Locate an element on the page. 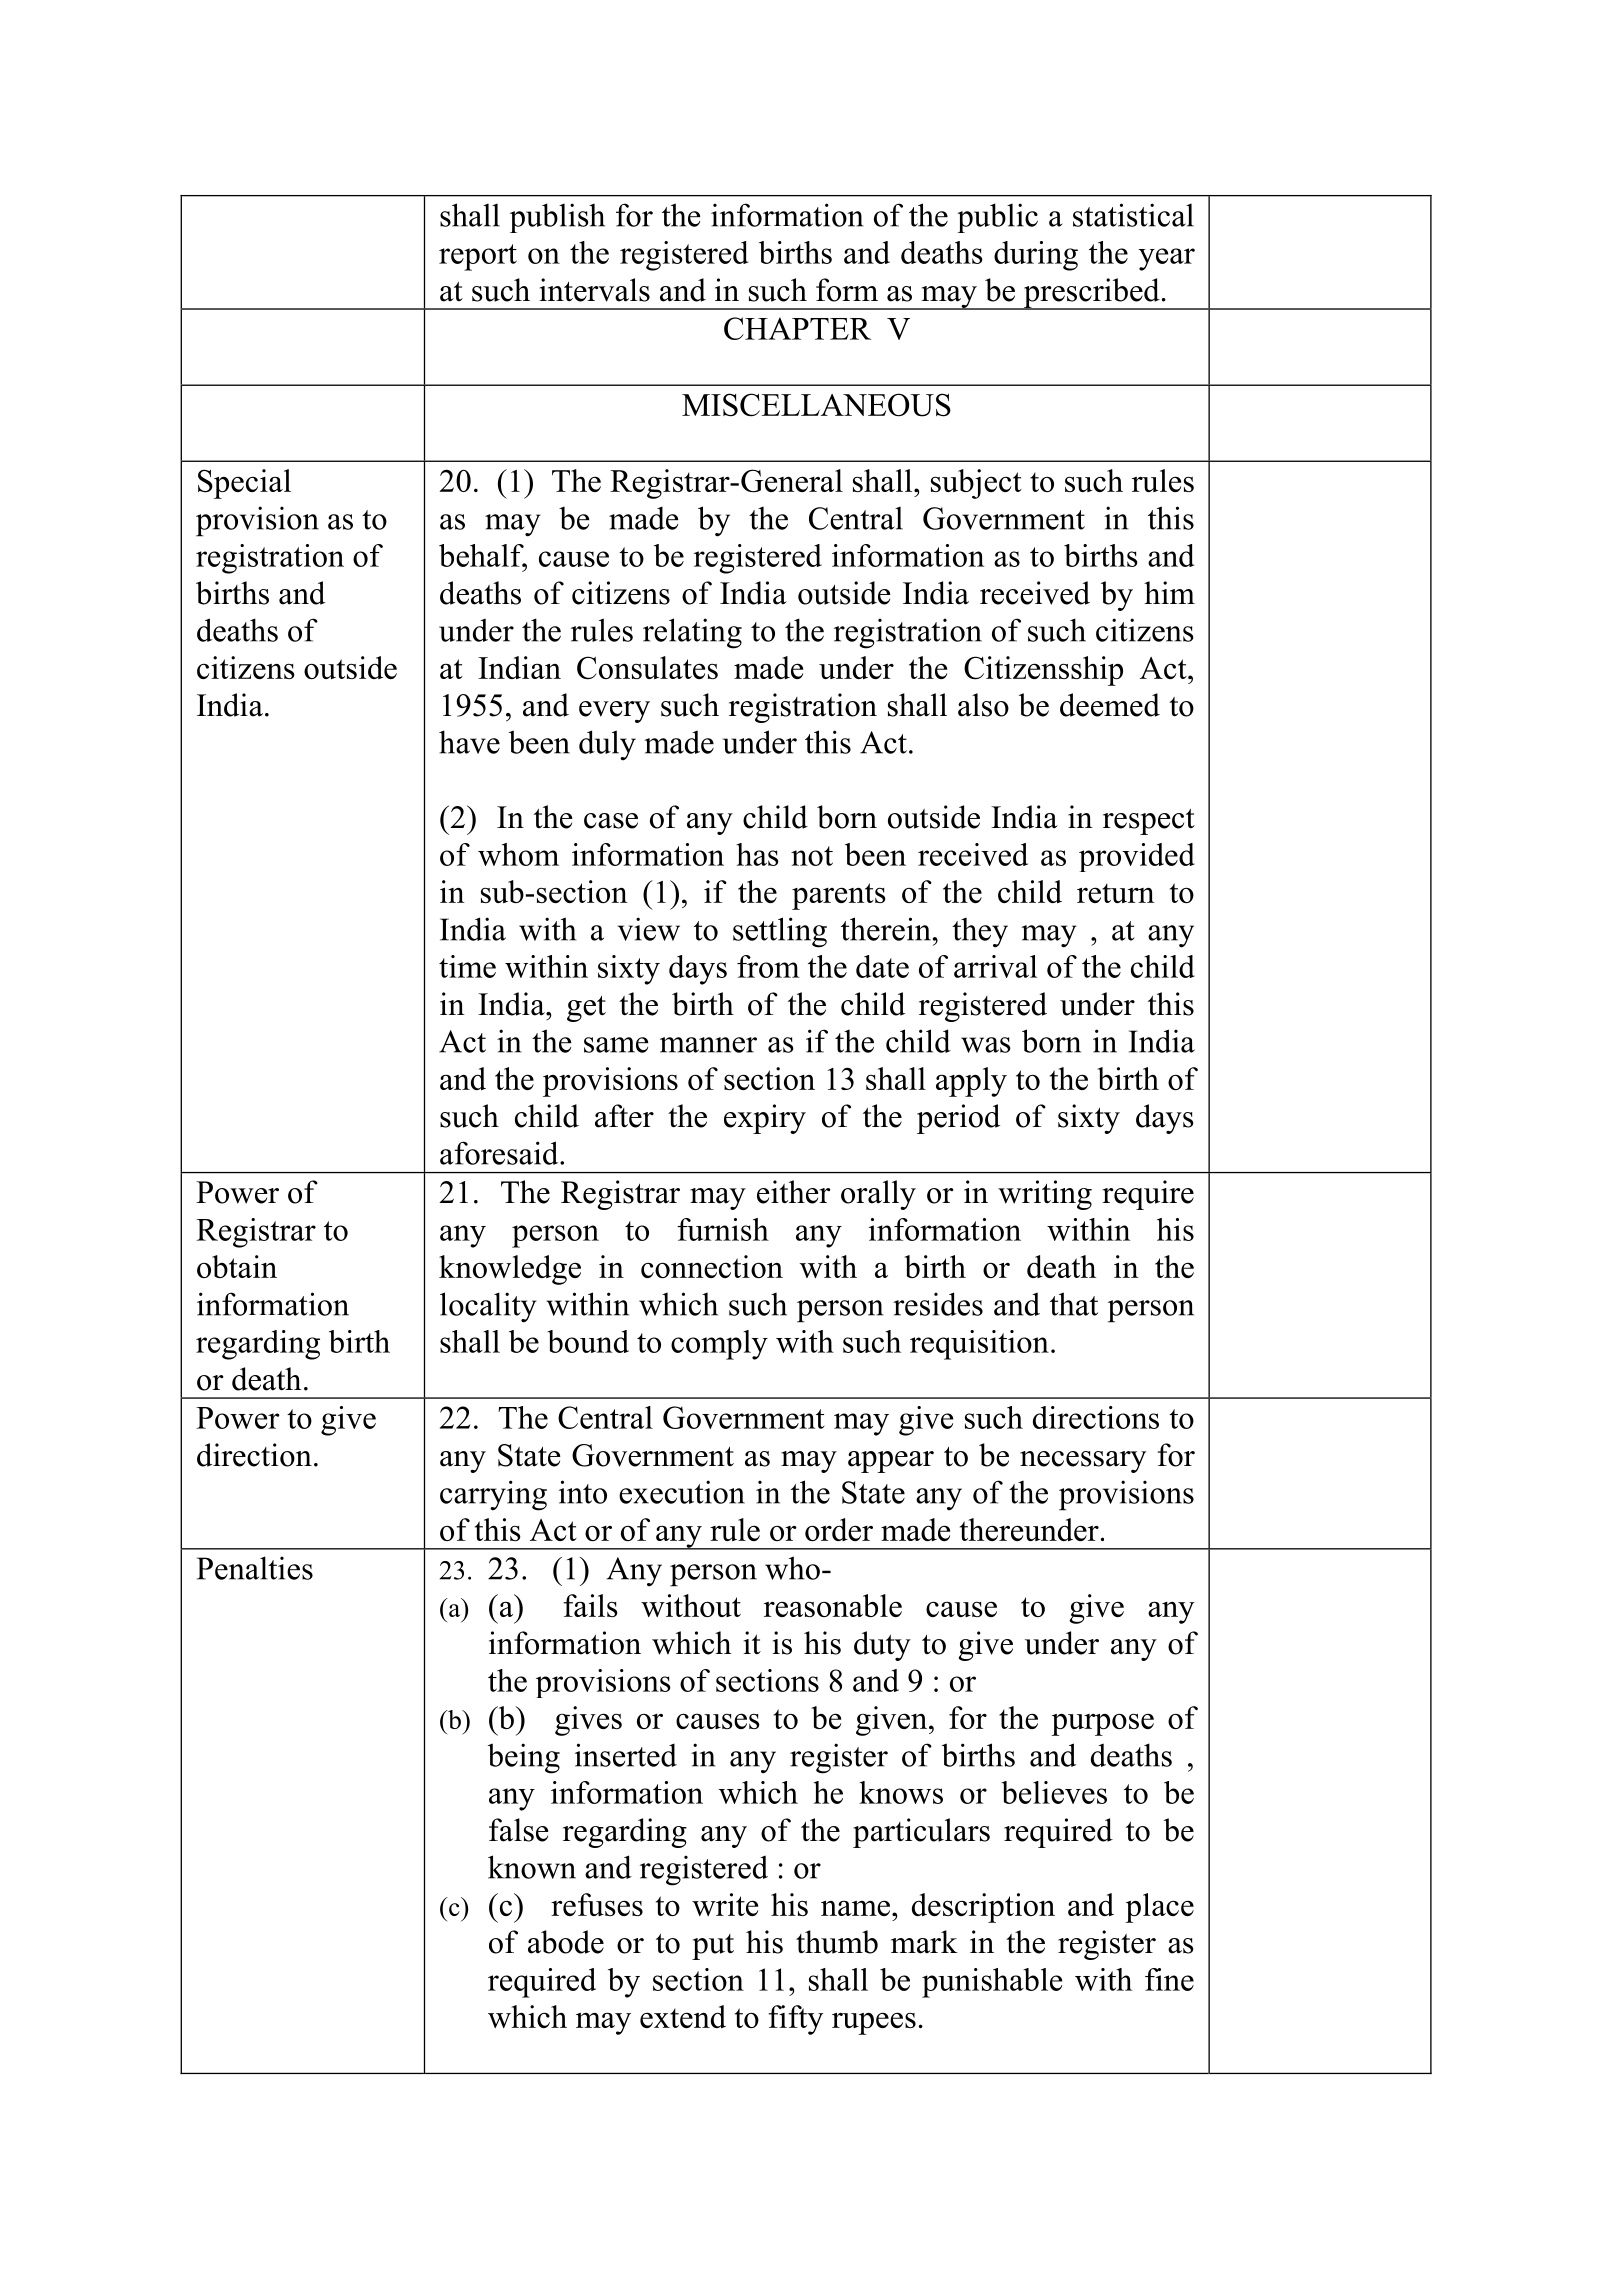 The width and height of the document is (1611, 2280). during is located at coordinates (1036, 256).
